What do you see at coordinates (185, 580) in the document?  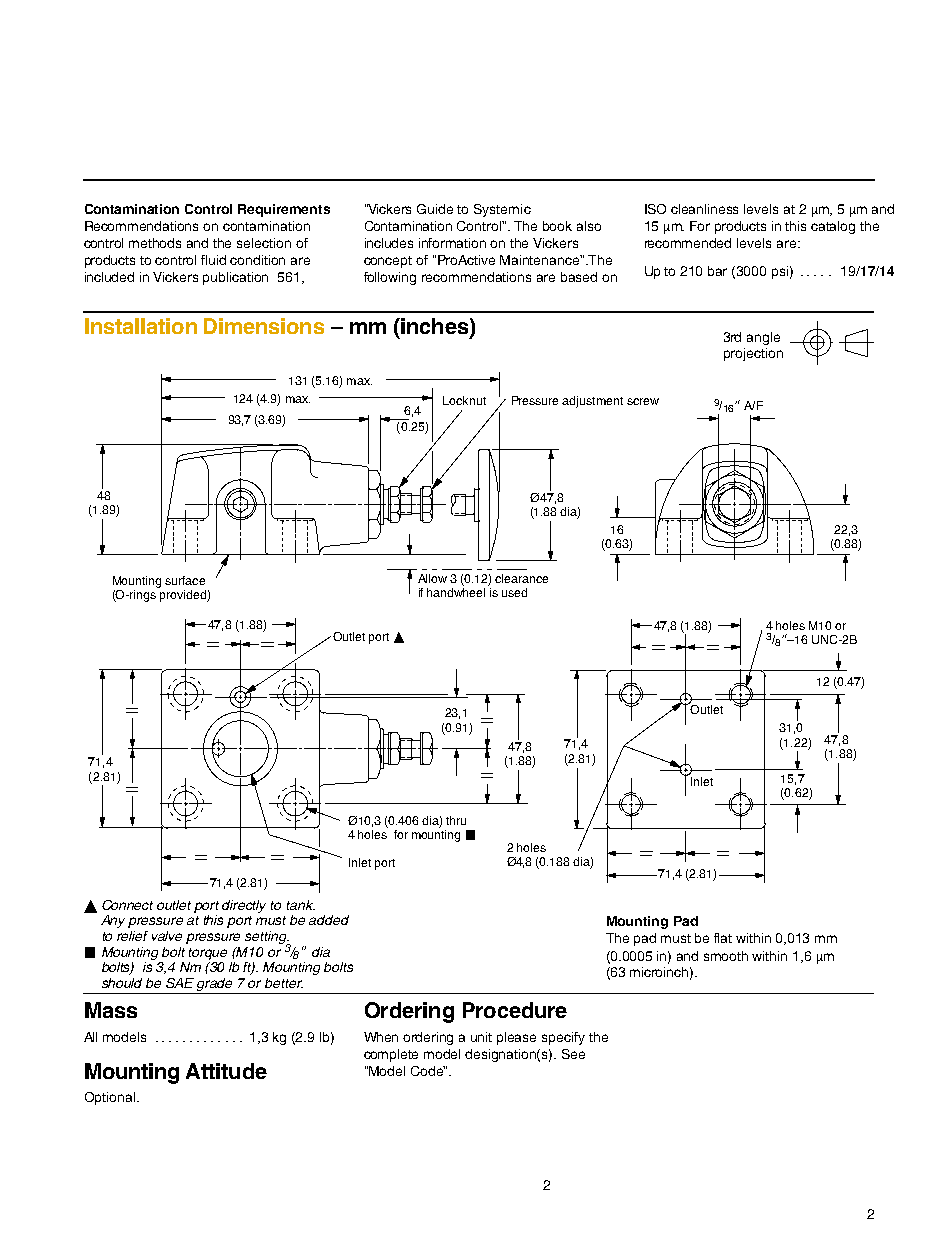 I see `surface` at bounding box center [185, 580].
